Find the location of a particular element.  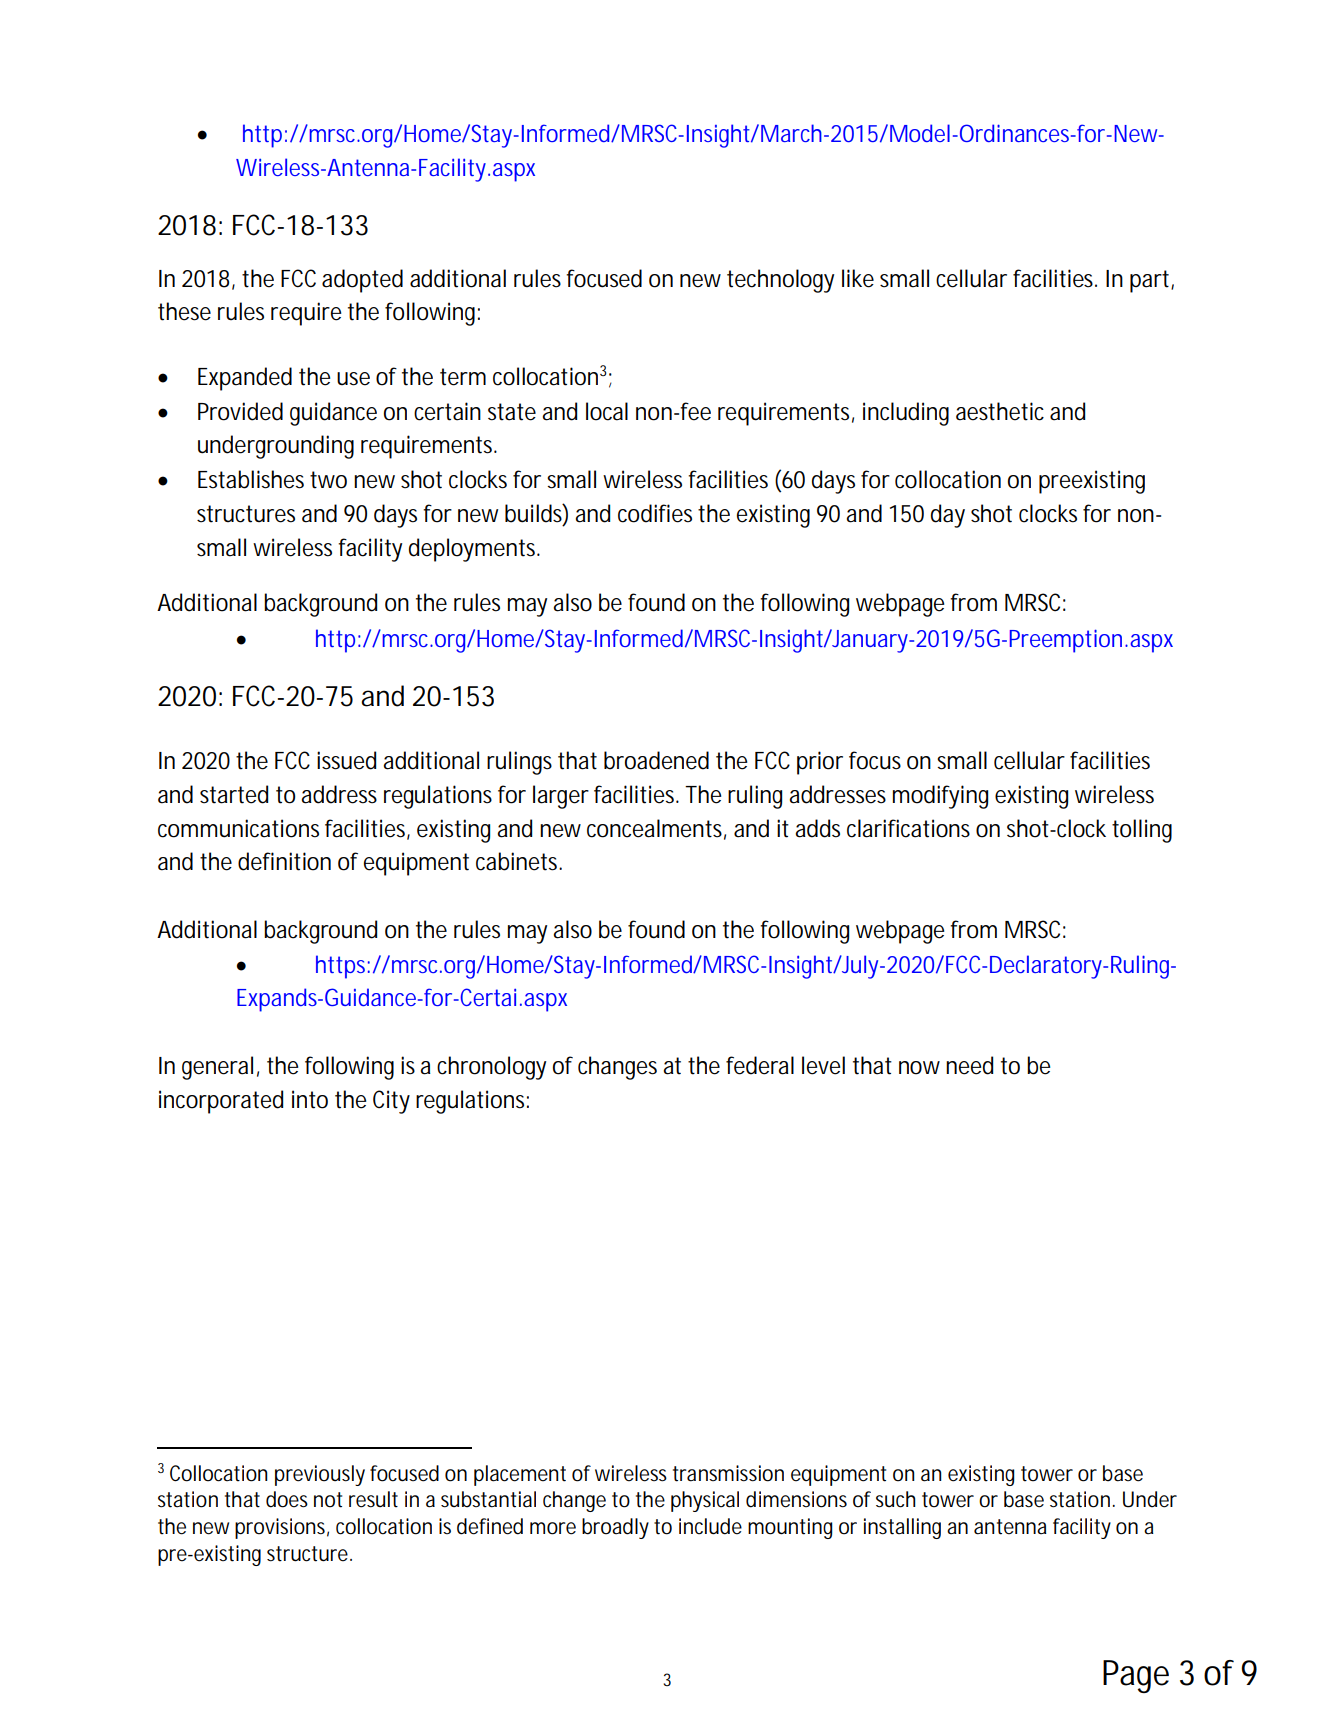

aesthetic is located at coordinates (1000, 411).
